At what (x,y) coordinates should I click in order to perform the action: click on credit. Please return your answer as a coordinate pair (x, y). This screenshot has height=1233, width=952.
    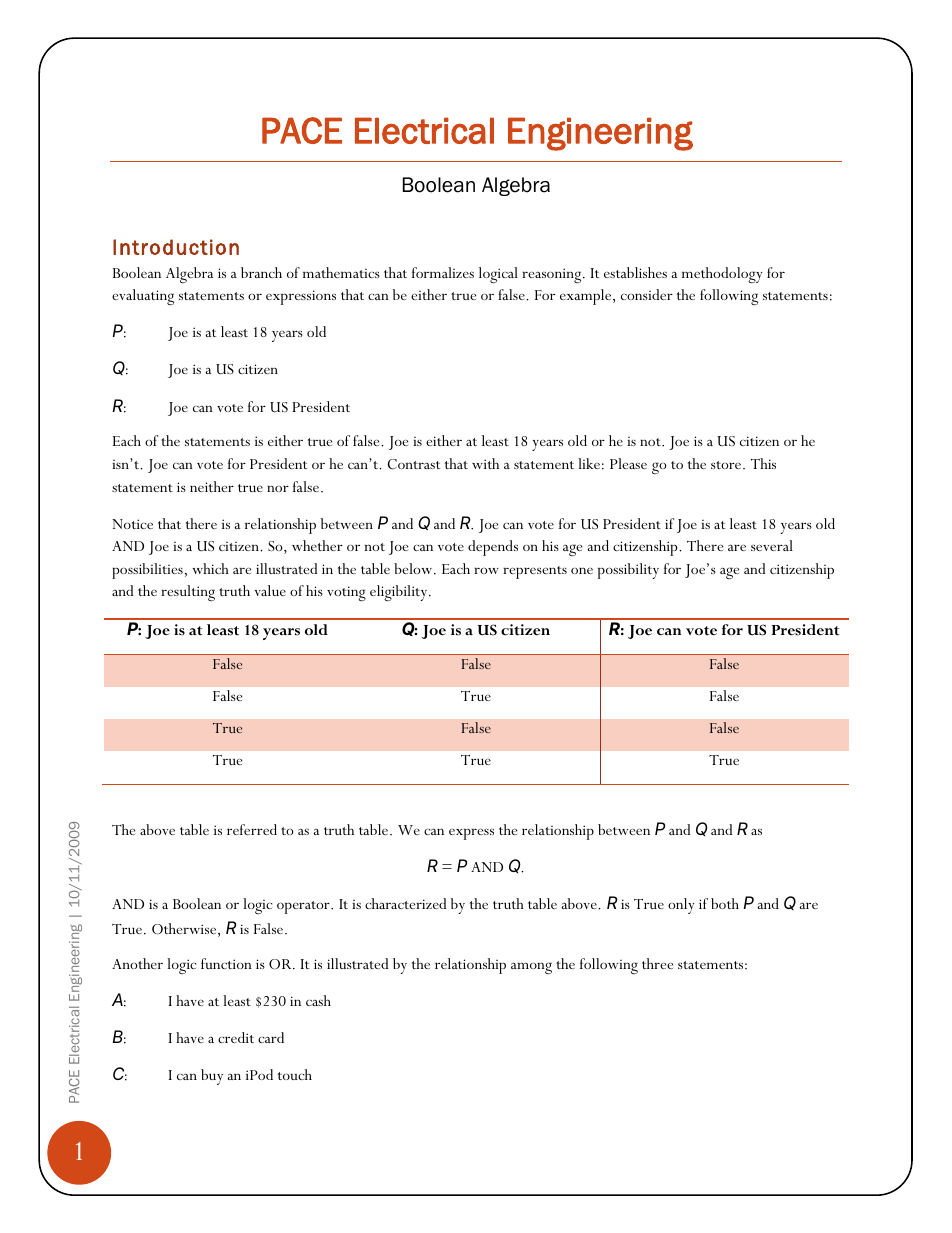
    Looking at the image, I should click on (236, 1037).
